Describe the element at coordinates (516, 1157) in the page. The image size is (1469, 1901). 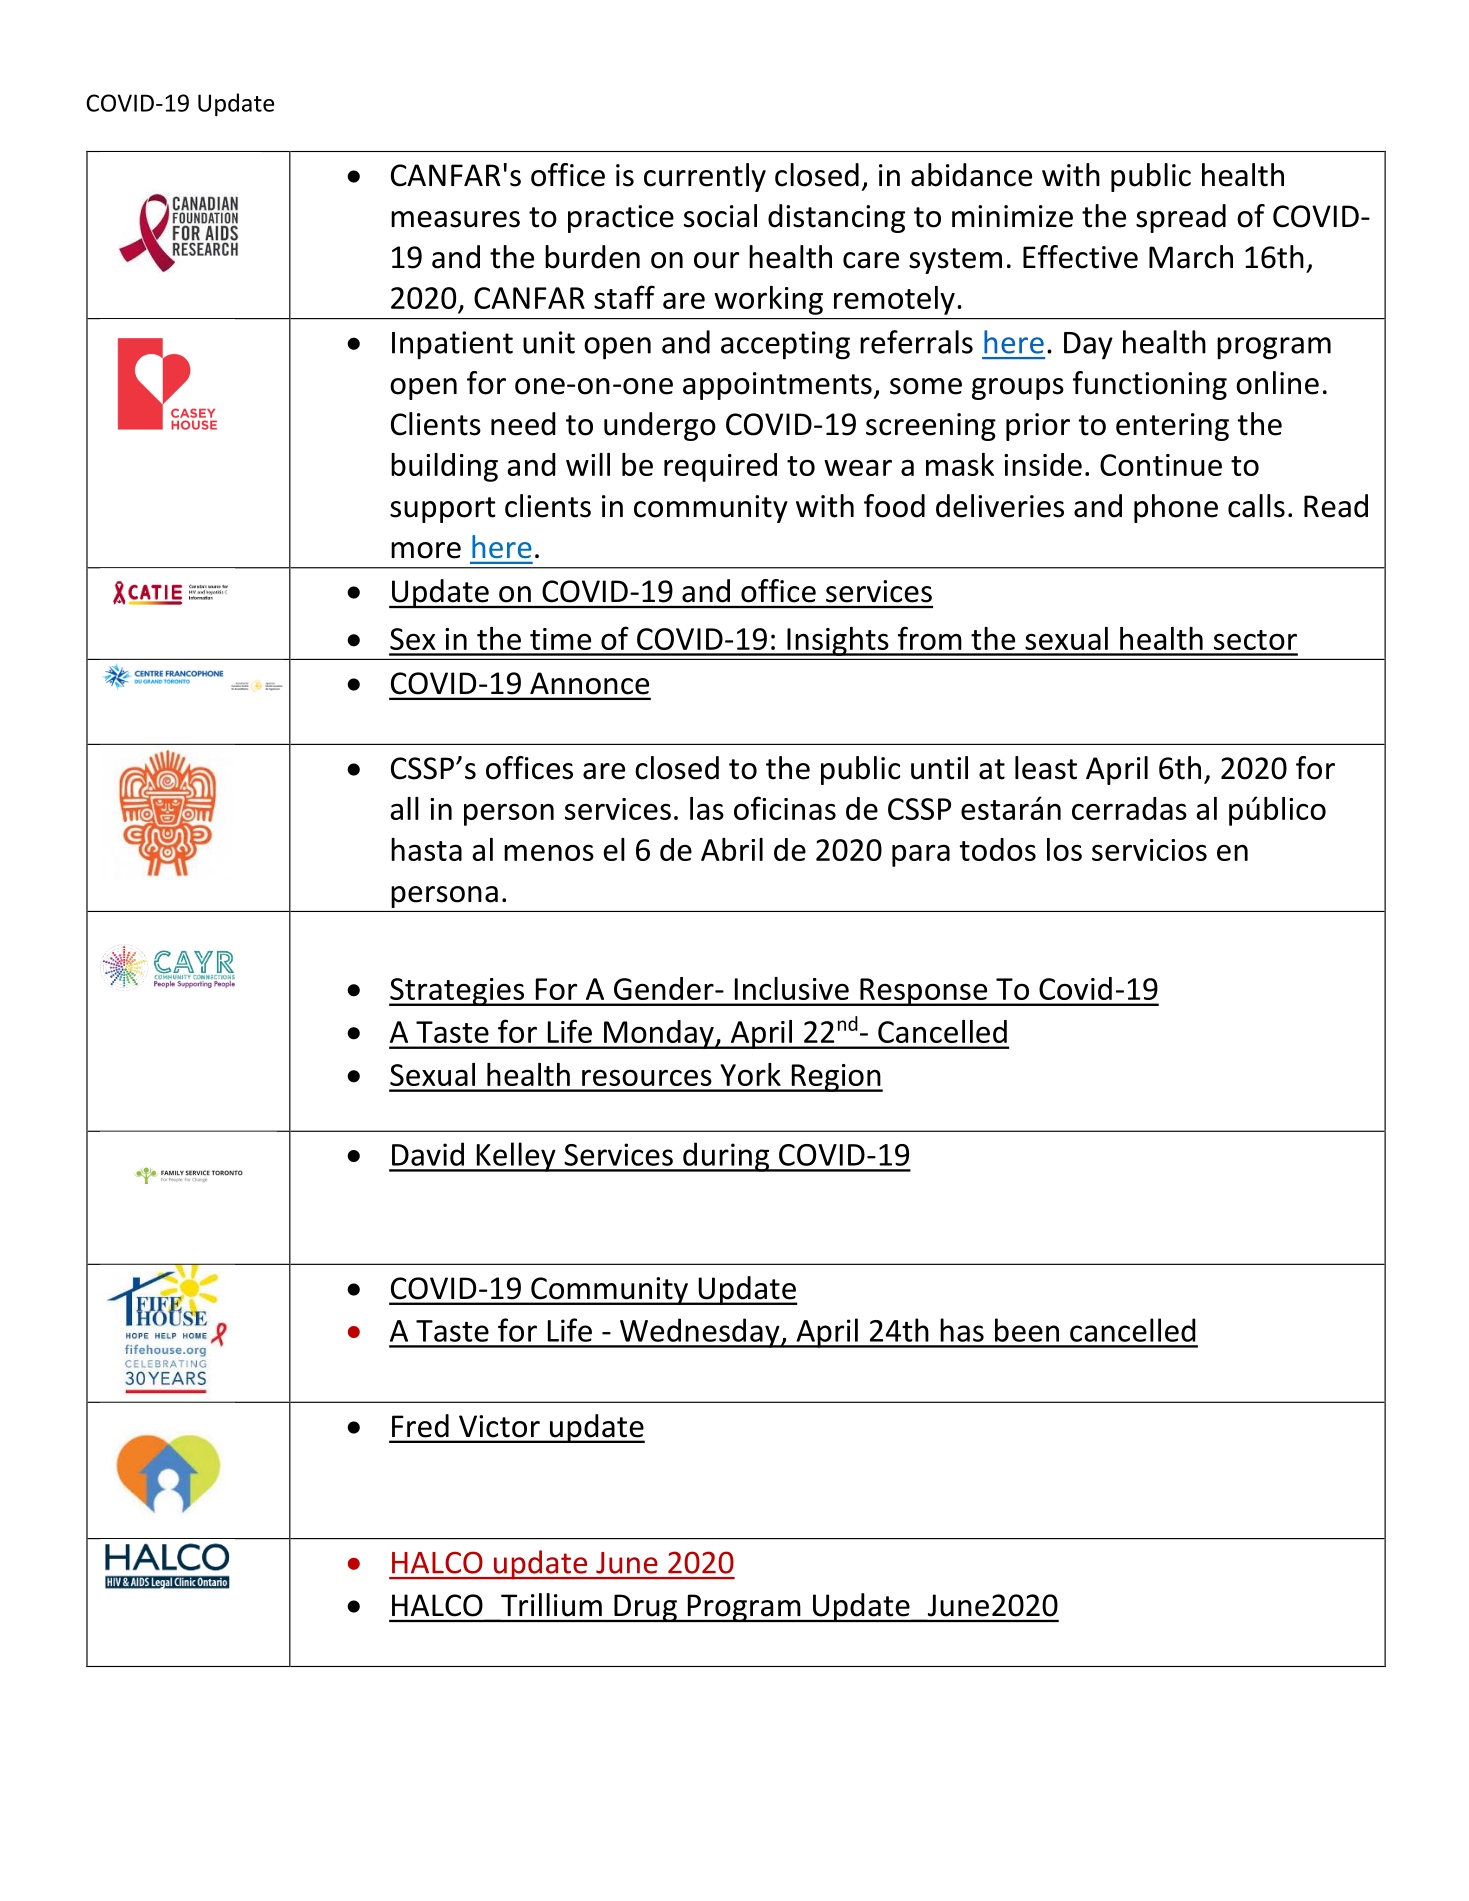
I see `Kelley` at that location.
